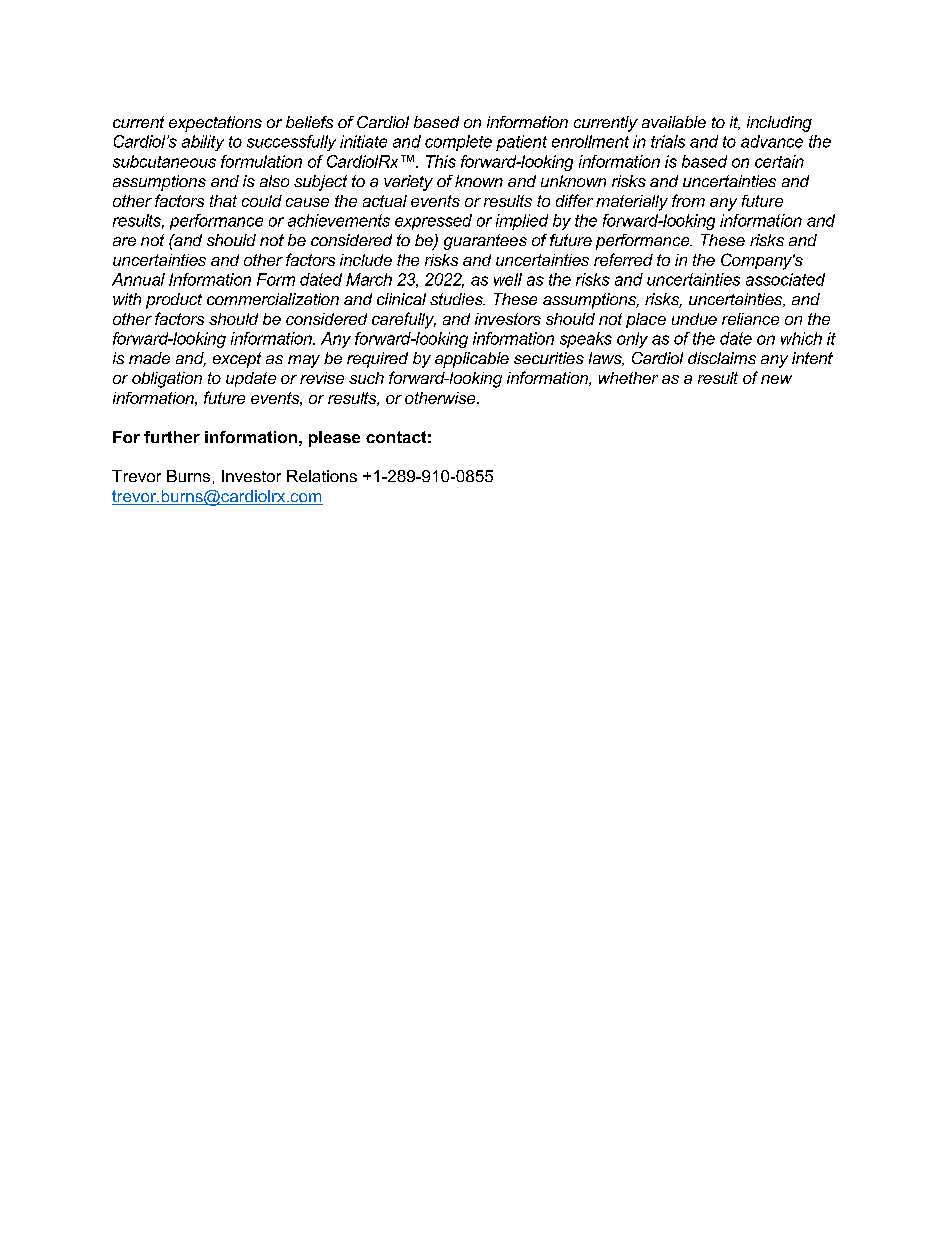  I want to click on applicable, so click(472, 360).
